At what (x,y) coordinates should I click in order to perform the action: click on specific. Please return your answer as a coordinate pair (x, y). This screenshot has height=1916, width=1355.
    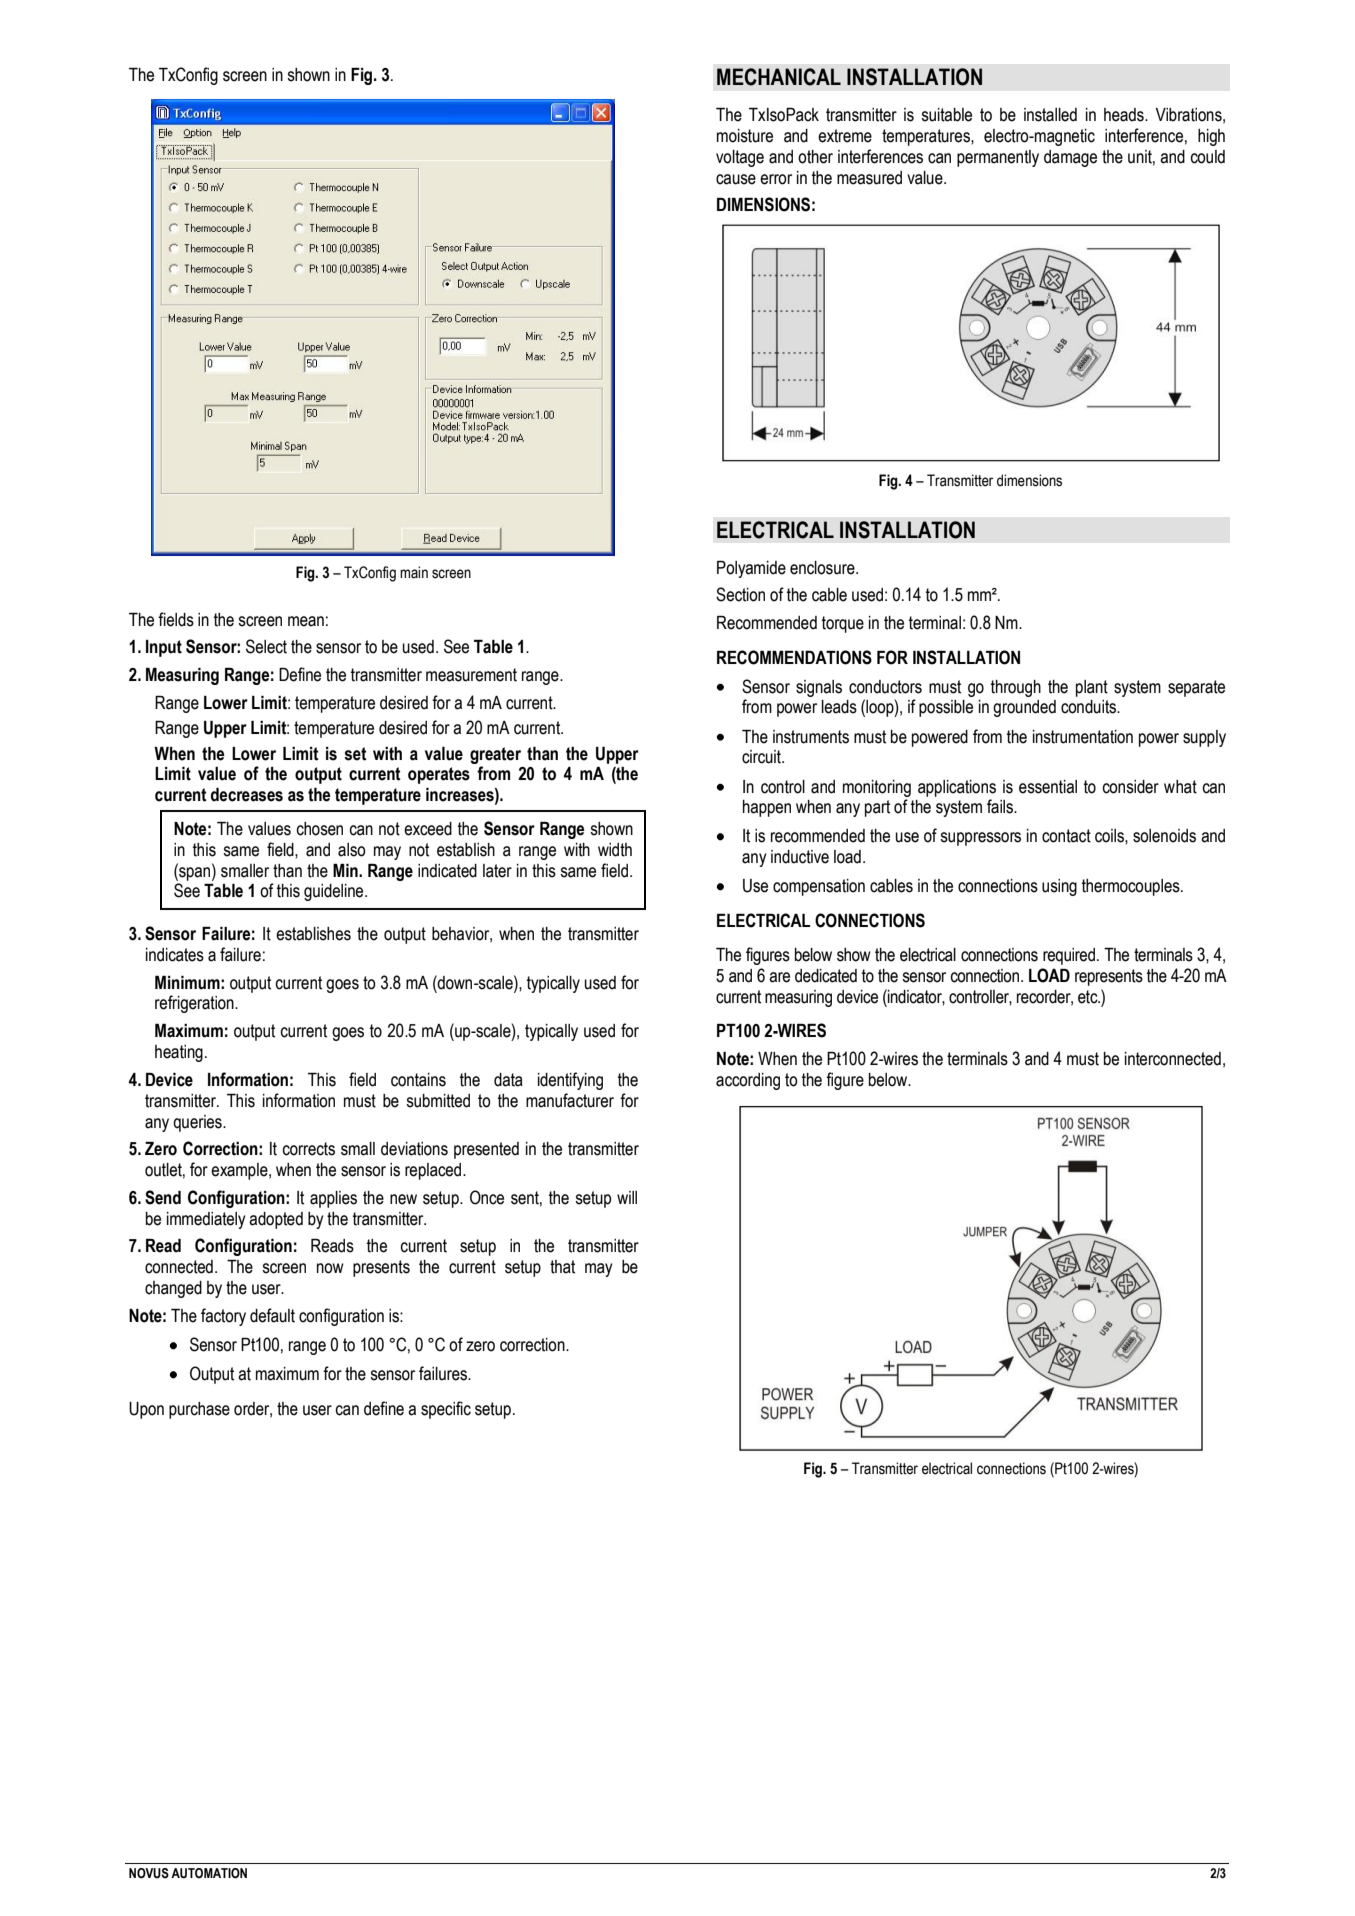
    Looking at the image, I should click on (446, 1410).
